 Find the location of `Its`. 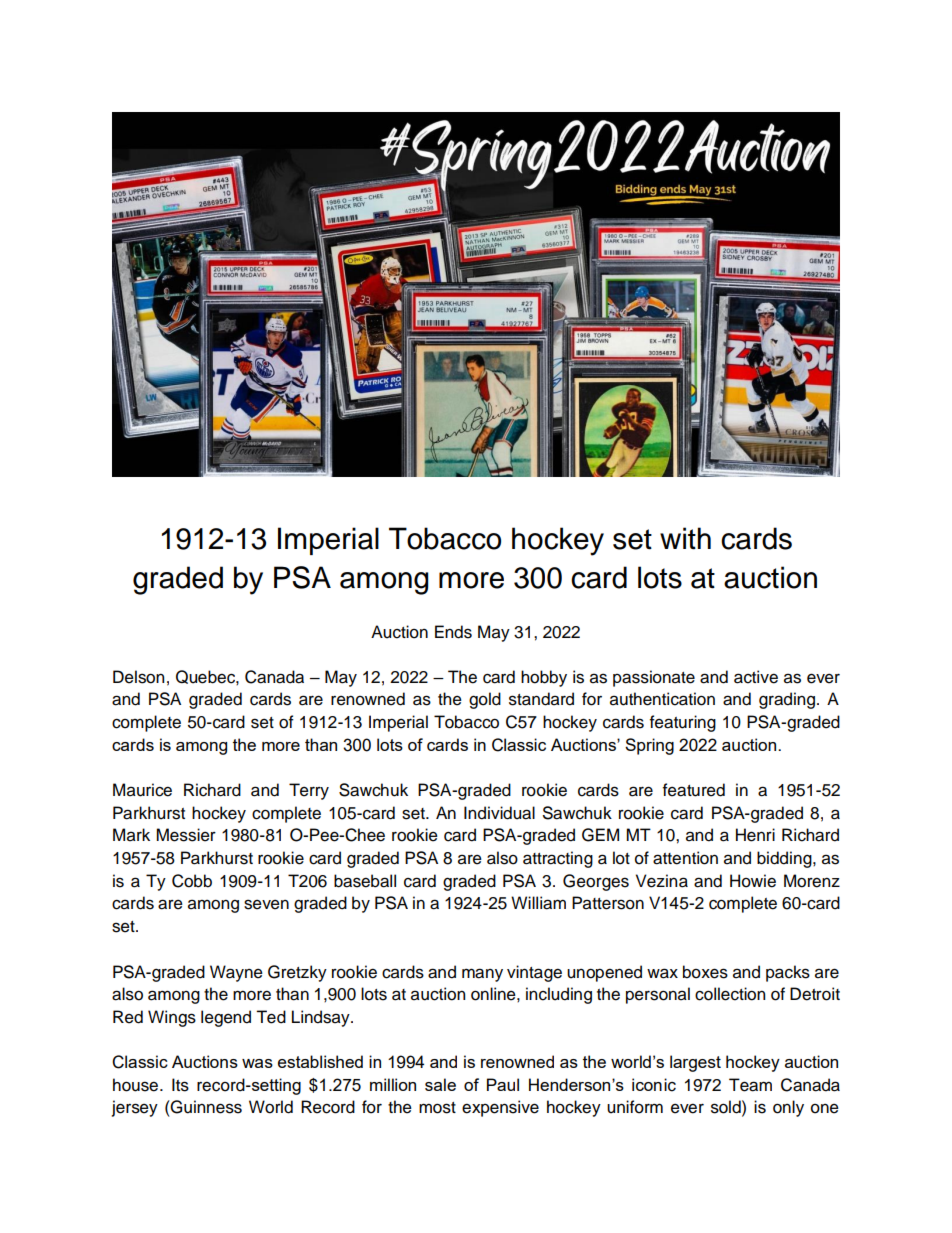

Its is located at coordinates (180, 1085).
